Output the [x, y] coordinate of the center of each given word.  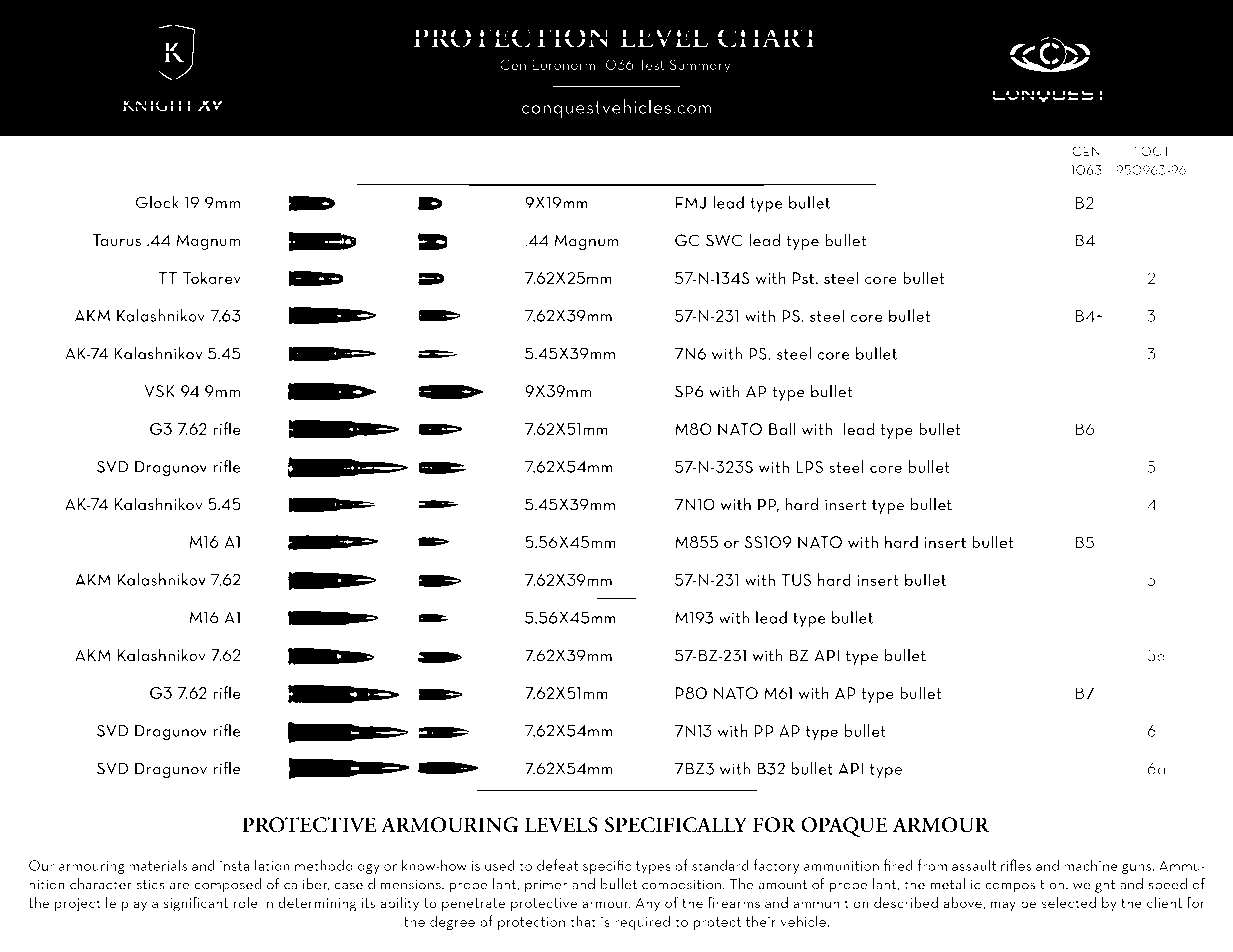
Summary [700, 66]
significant [195, 904]
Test [652, 64]
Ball [782, 428]
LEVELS [561, 825]
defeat [557, 865]
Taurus [117, 240]
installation [255, 865]
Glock [157, 202]
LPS [809, 467]
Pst [805, 278]
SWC [724, 240]
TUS [796, 580]
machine [1091, 865]
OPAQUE [844, 827]
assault [974, 865]
